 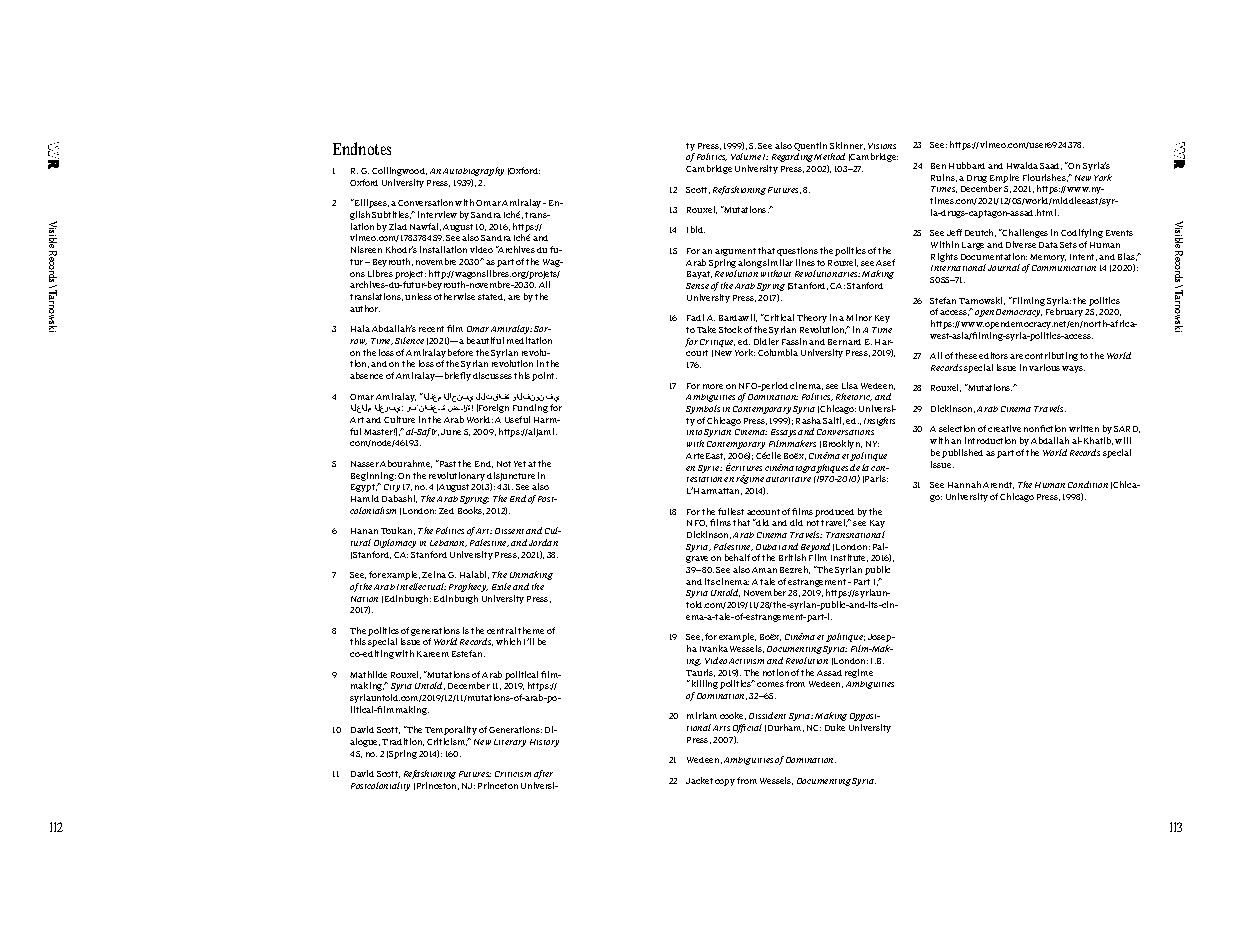 What do you see at coordinates (473, 171) in the document?
I see `Autobiography` at bounding box center [473, 171].
